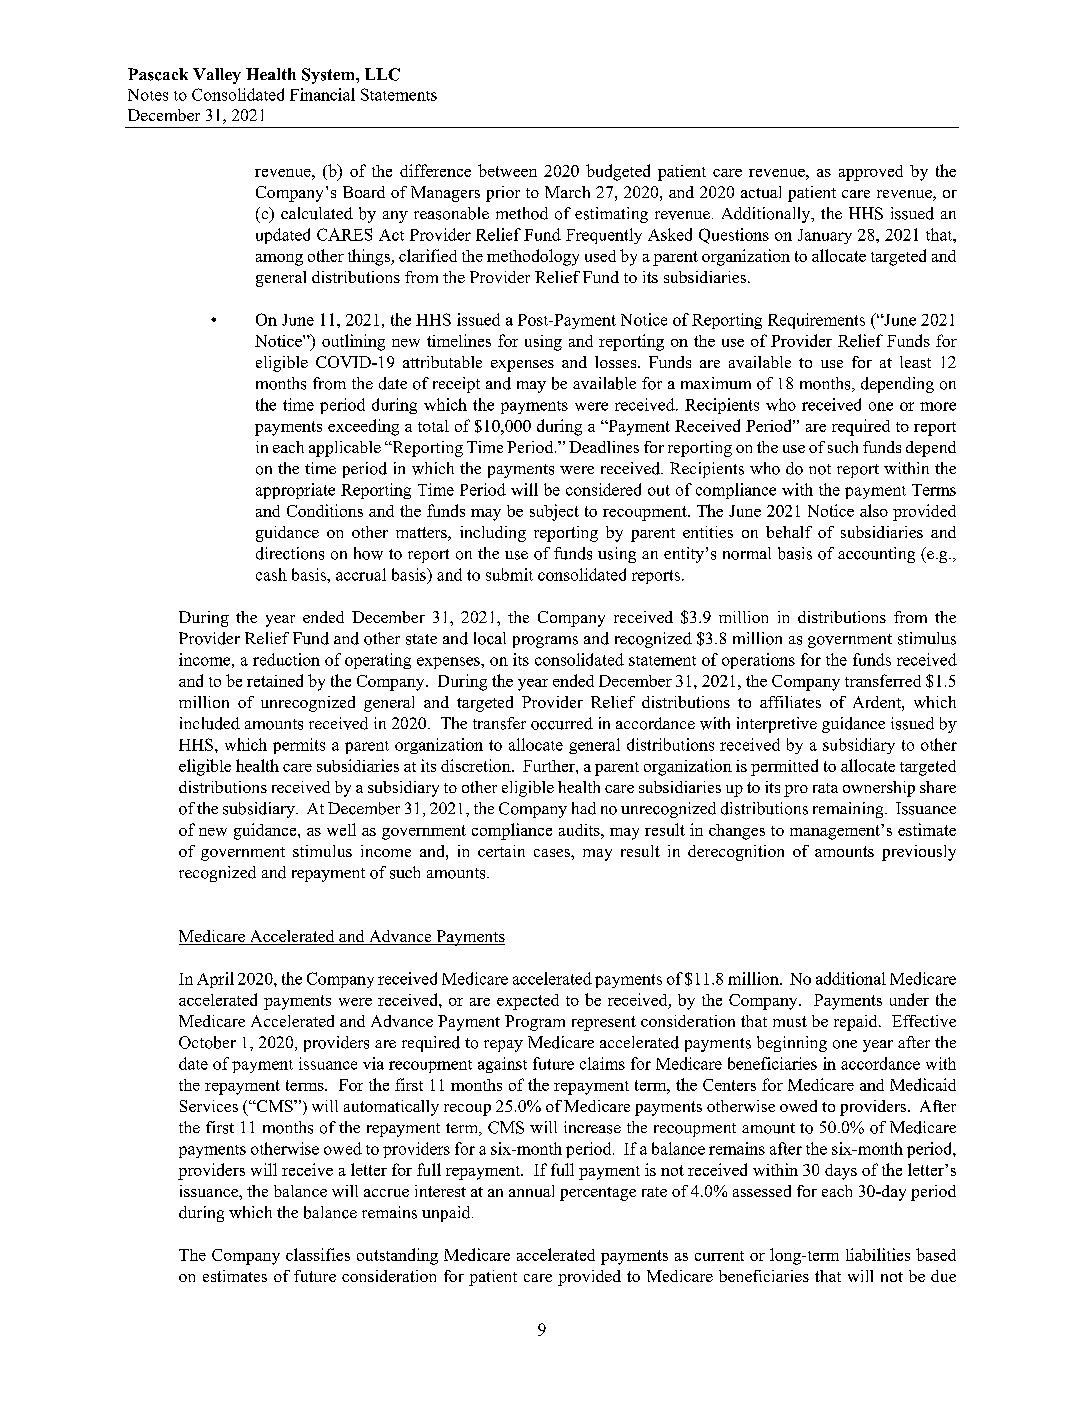 The height and width of the screenshot is (1403, 1084). I want to click on certain, so click(501, 851).
